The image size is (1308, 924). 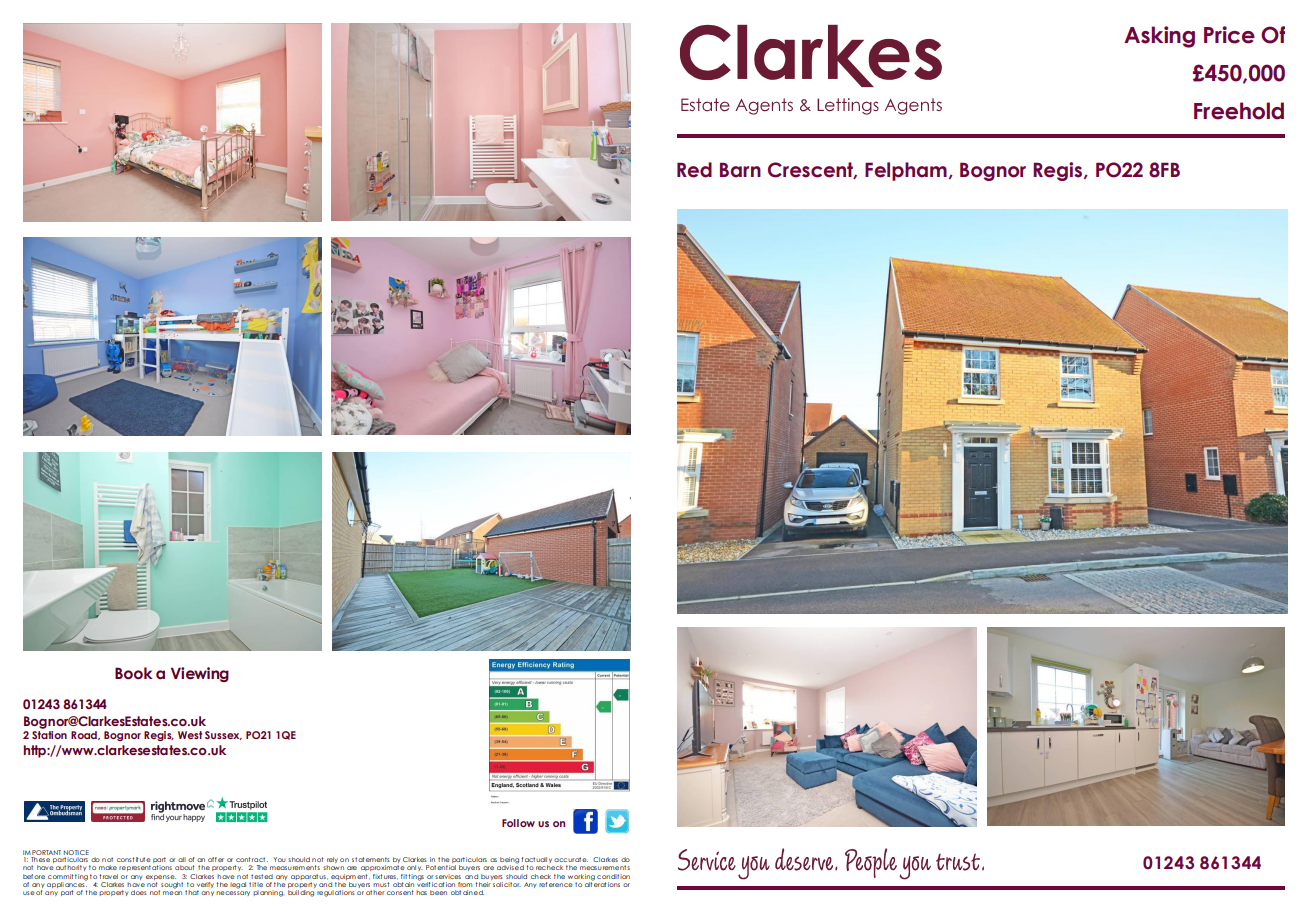 What do you see at coordinates (600, 883) in the page?
I see `erat` at bounding box center [600, 883].
